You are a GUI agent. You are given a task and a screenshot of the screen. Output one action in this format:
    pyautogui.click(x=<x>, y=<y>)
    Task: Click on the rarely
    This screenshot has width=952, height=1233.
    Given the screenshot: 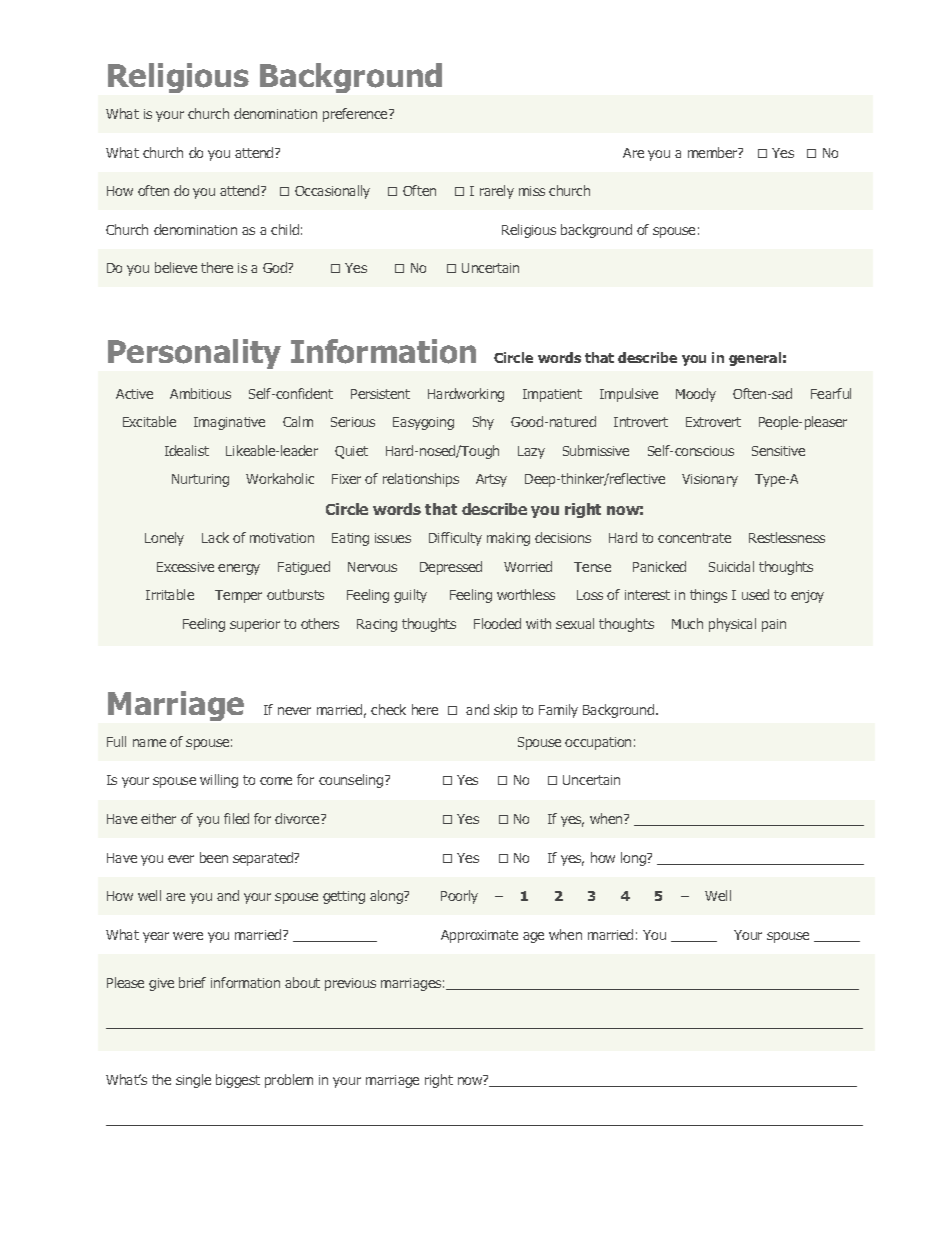 What is the action you would take?
    pyautogui.click(x=497, y=192)
